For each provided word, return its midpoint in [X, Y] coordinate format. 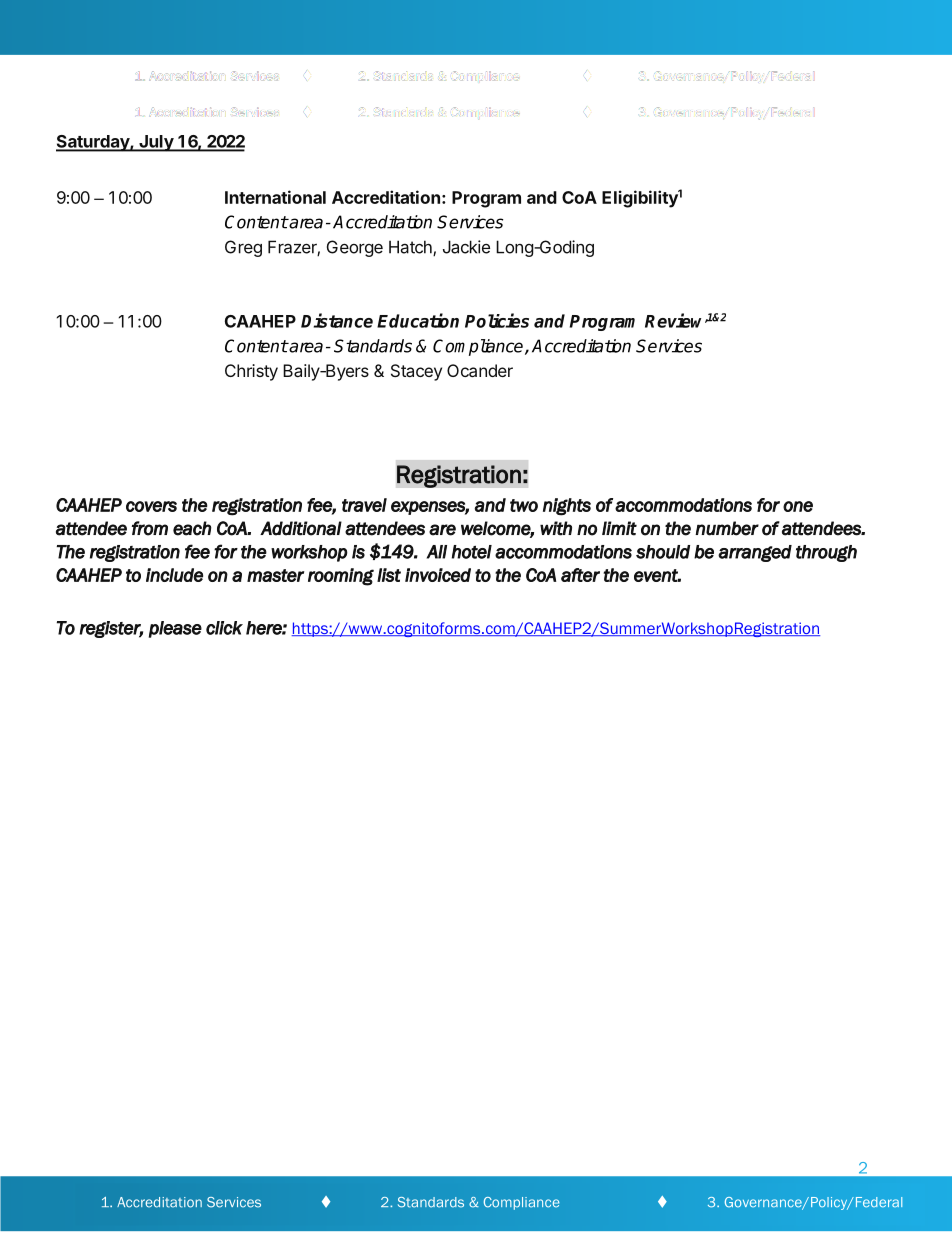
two [524, 505]
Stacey [416, 372]
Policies [497, 320]
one [798, 506]
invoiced [438, 575]
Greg [243, 248]
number [727, 528]
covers [151, 506]
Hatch [411, 248]
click [224, 628]
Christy [251, 372]
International [275, 197]
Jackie [466, 247]
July [156, 143]
